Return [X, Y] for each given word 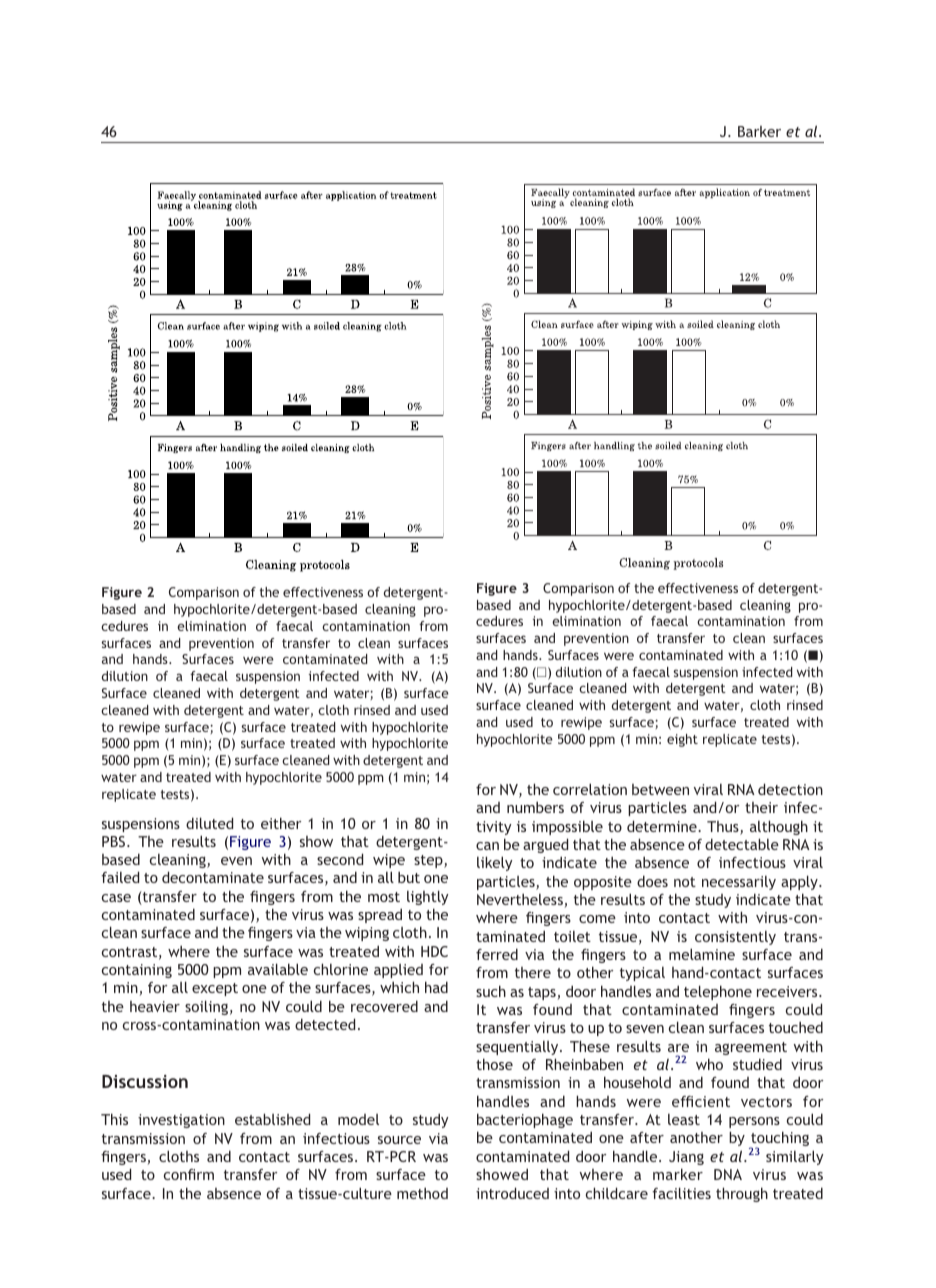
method [422, 1193]
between [660, 789]
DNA [728, 1174]
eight [682, 740]
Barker [759, 131]
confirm [189, 1174]
